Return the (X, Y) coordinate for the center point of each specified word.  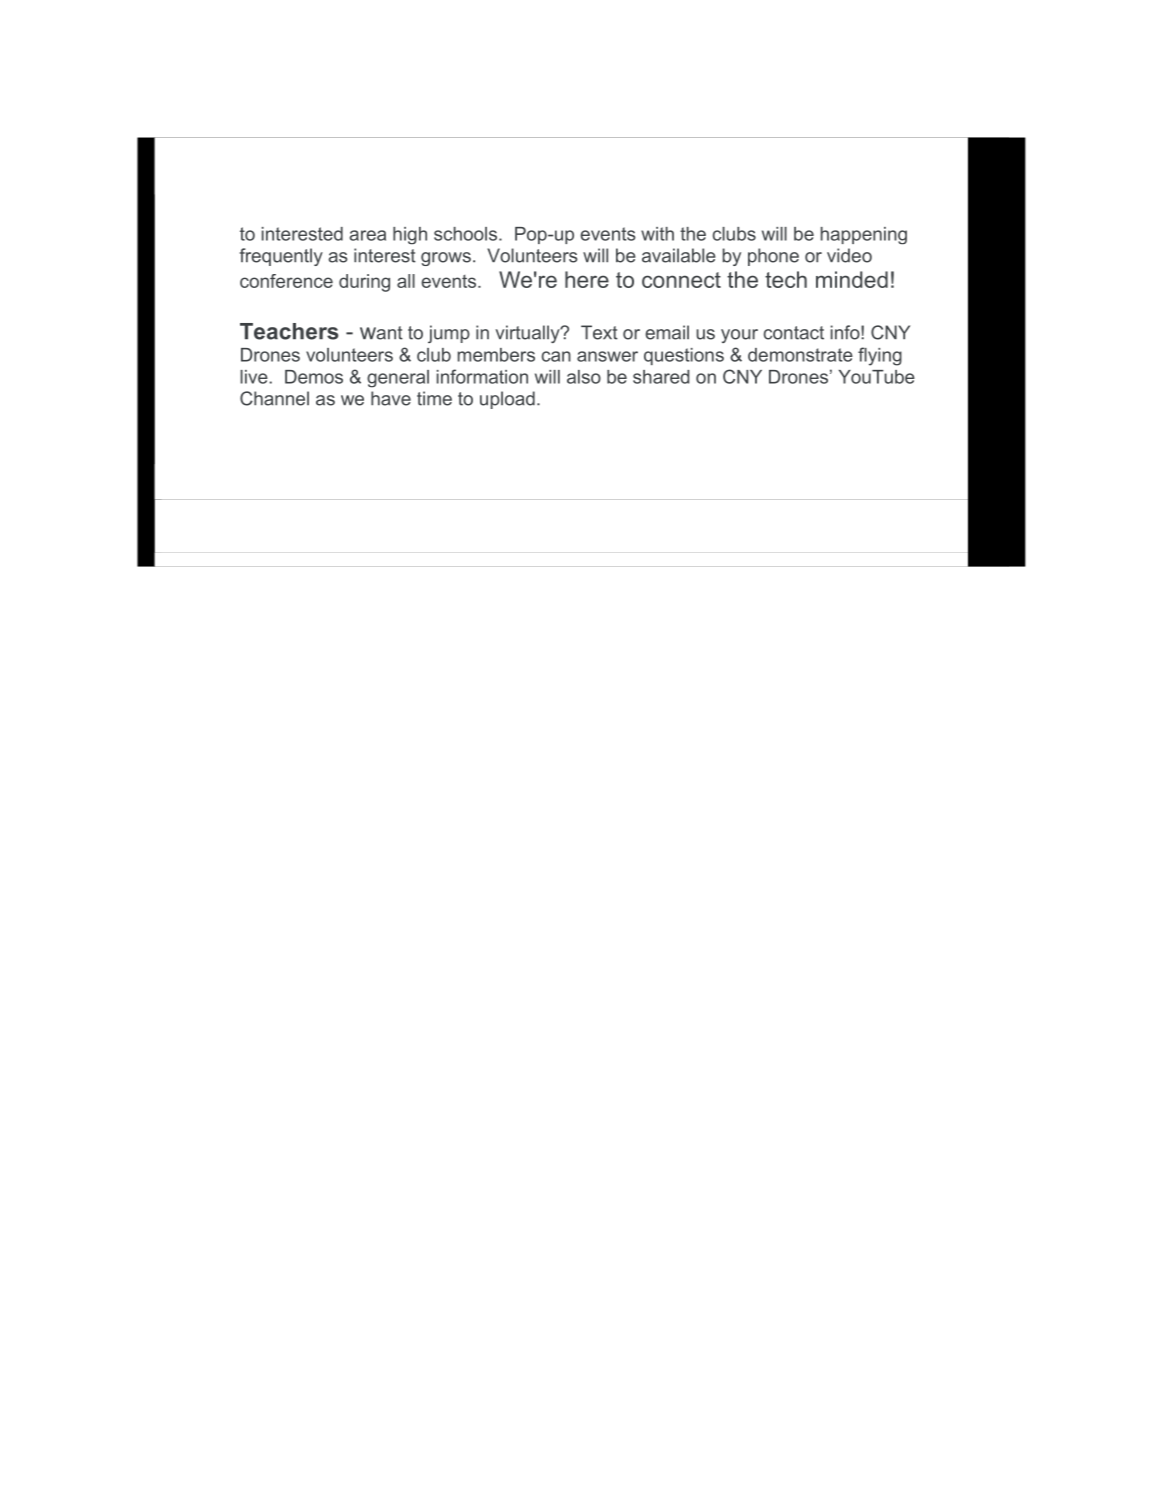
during (364, 283)
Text (599, 332)
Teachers (289, 331)
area (367, 235)
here (587, 279)
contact (794, 333)
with (657, 234)
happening (864, 236)
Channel (274, 398)
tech (786, 279)
